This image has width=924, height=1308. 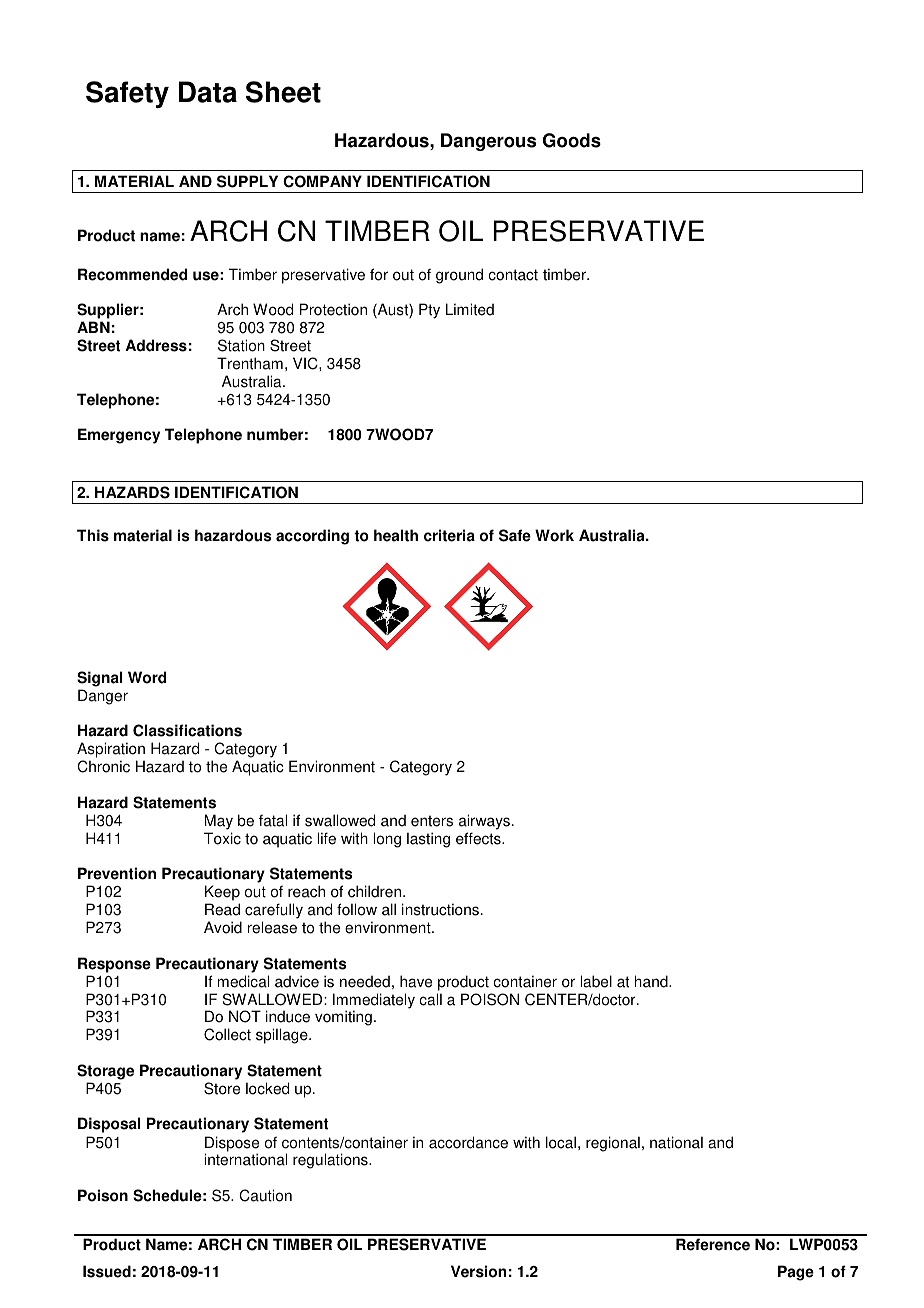 I want to click on Reference, so click(x=713, y=1244).
